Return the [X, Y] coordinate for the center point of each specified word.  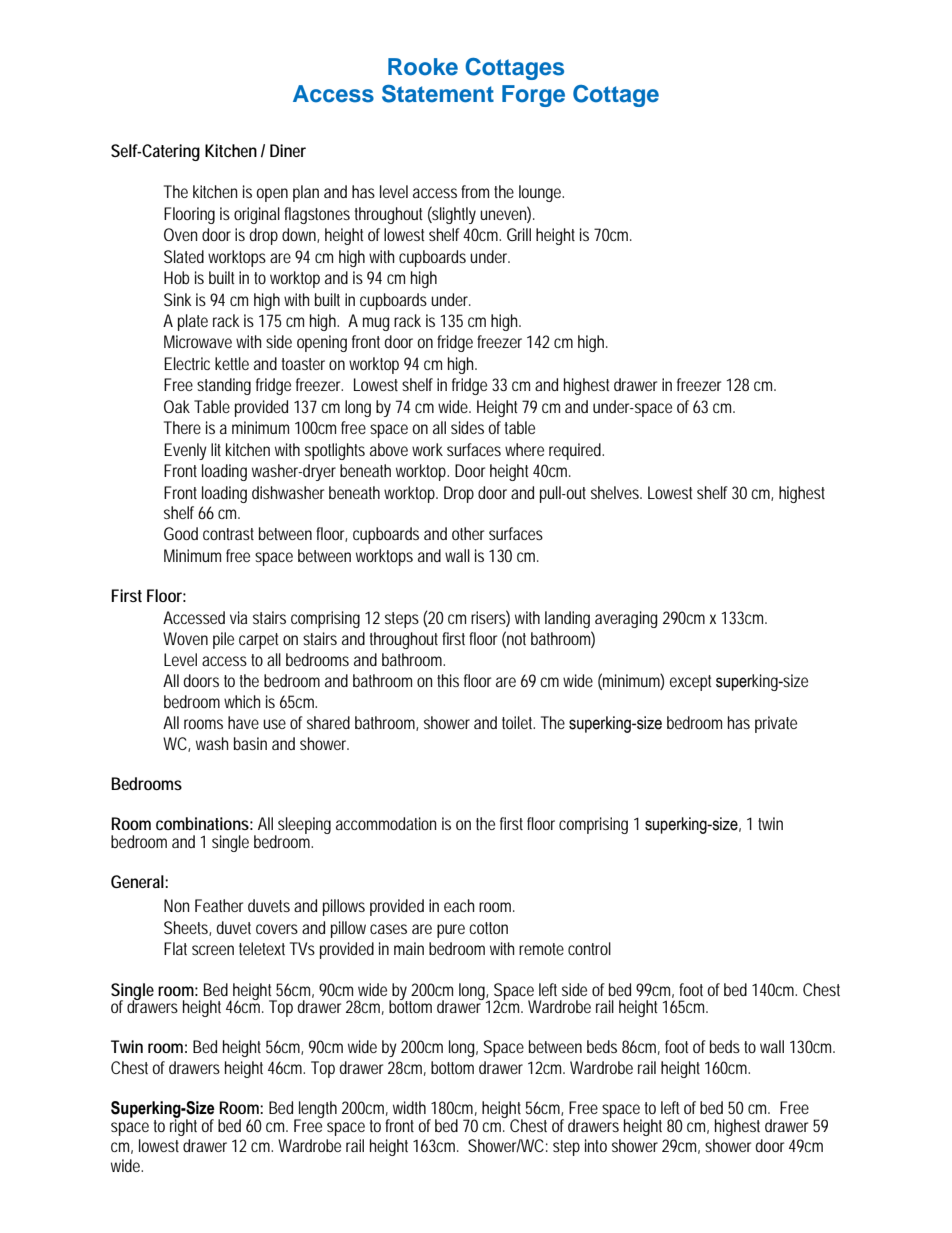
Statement [438, 94]
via [238, 617]
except [691, 683]
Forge [533, 96]
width [409, 1107]
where [524, 449]
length [317, 1110]
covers [277, 929]
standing [224, 386]
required [576, 451]
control [589, 948]
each [459, 905]
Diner [288, 150]
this [448, 680]
